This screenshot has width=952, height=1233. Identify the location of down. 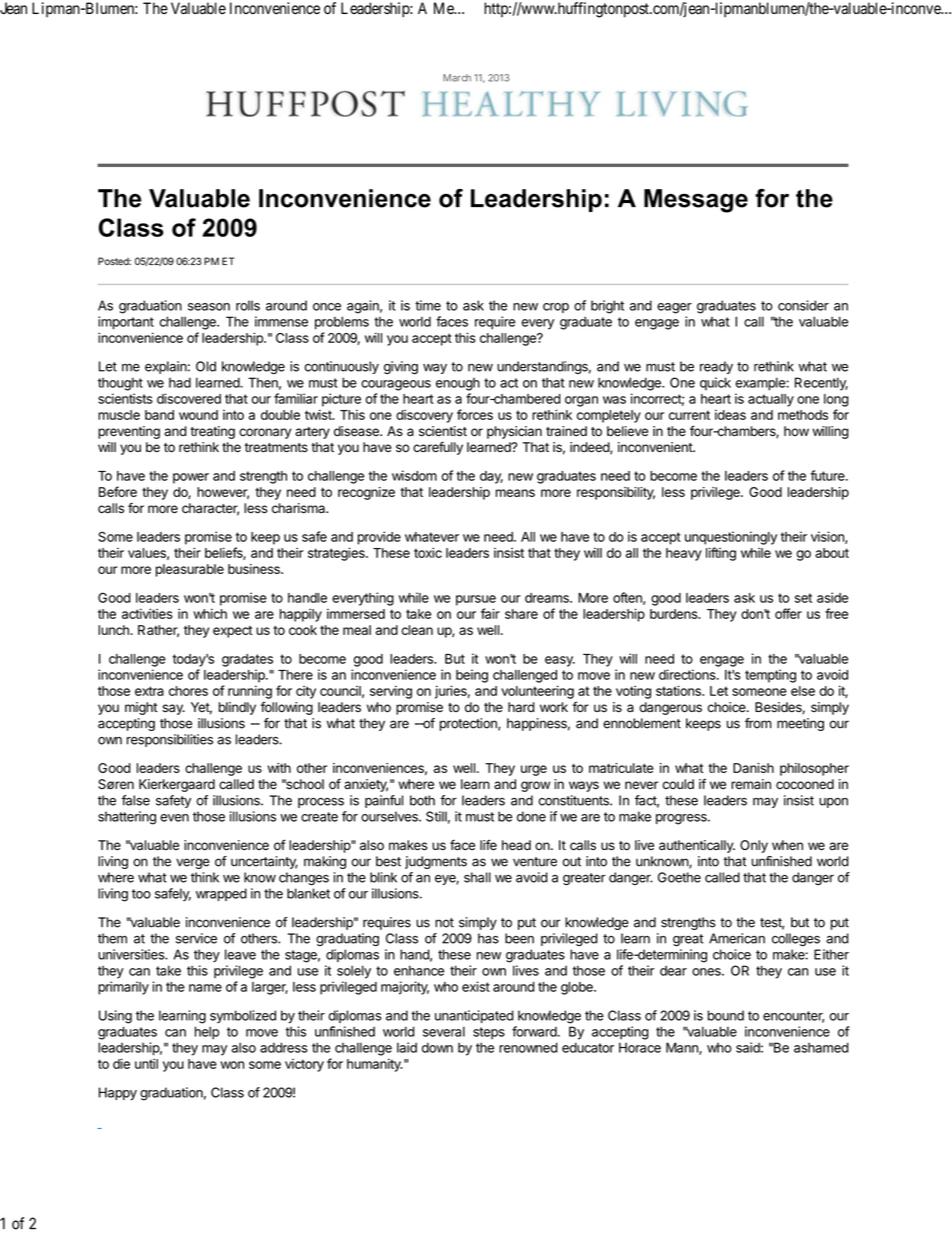
(437, 1047).
